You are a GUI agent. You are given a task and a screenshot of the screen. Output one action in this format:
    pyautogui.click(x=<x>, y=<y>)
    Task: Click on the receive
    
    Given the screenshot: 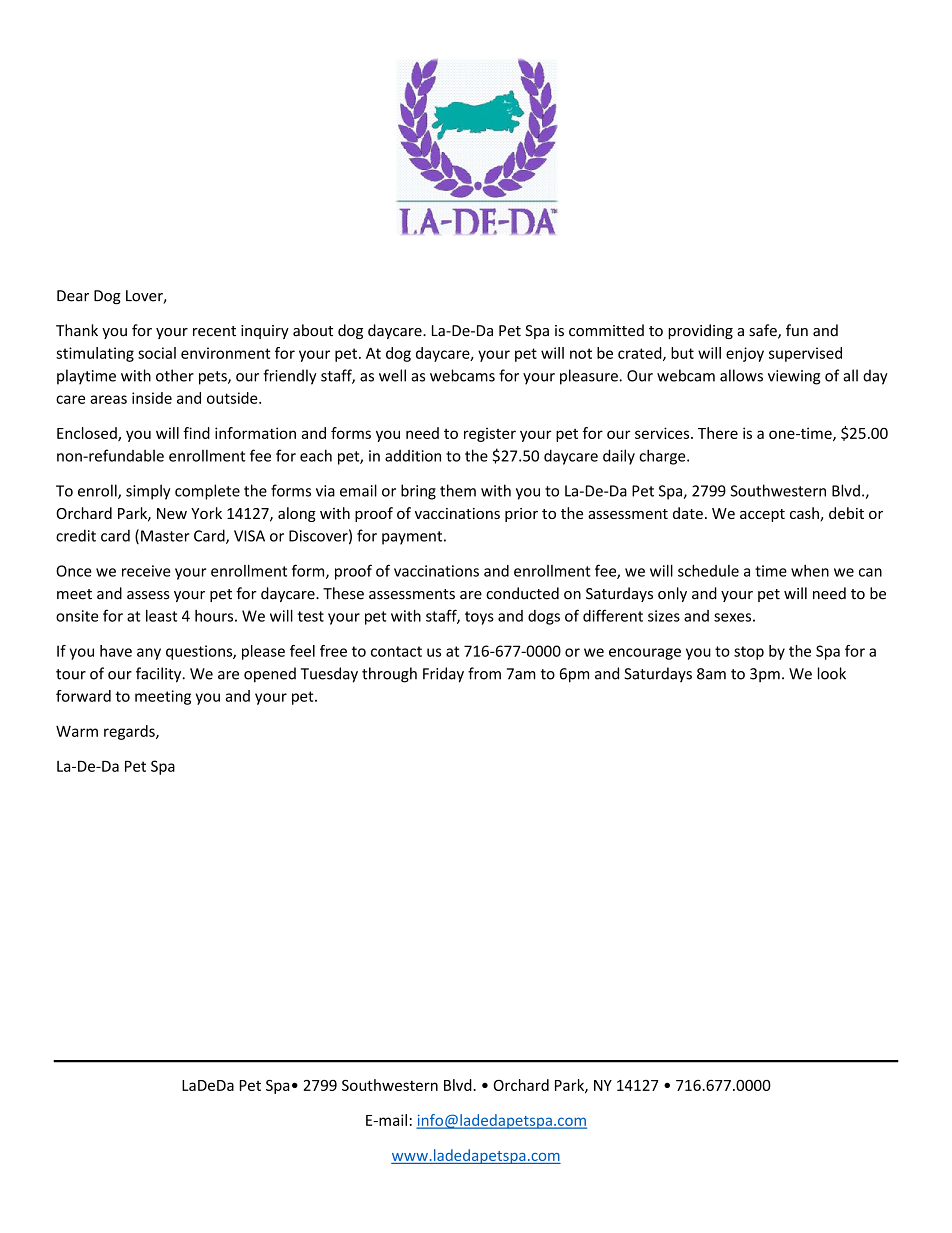 What is the action you would take?
    pyautogui.click(x=146, y=571)
